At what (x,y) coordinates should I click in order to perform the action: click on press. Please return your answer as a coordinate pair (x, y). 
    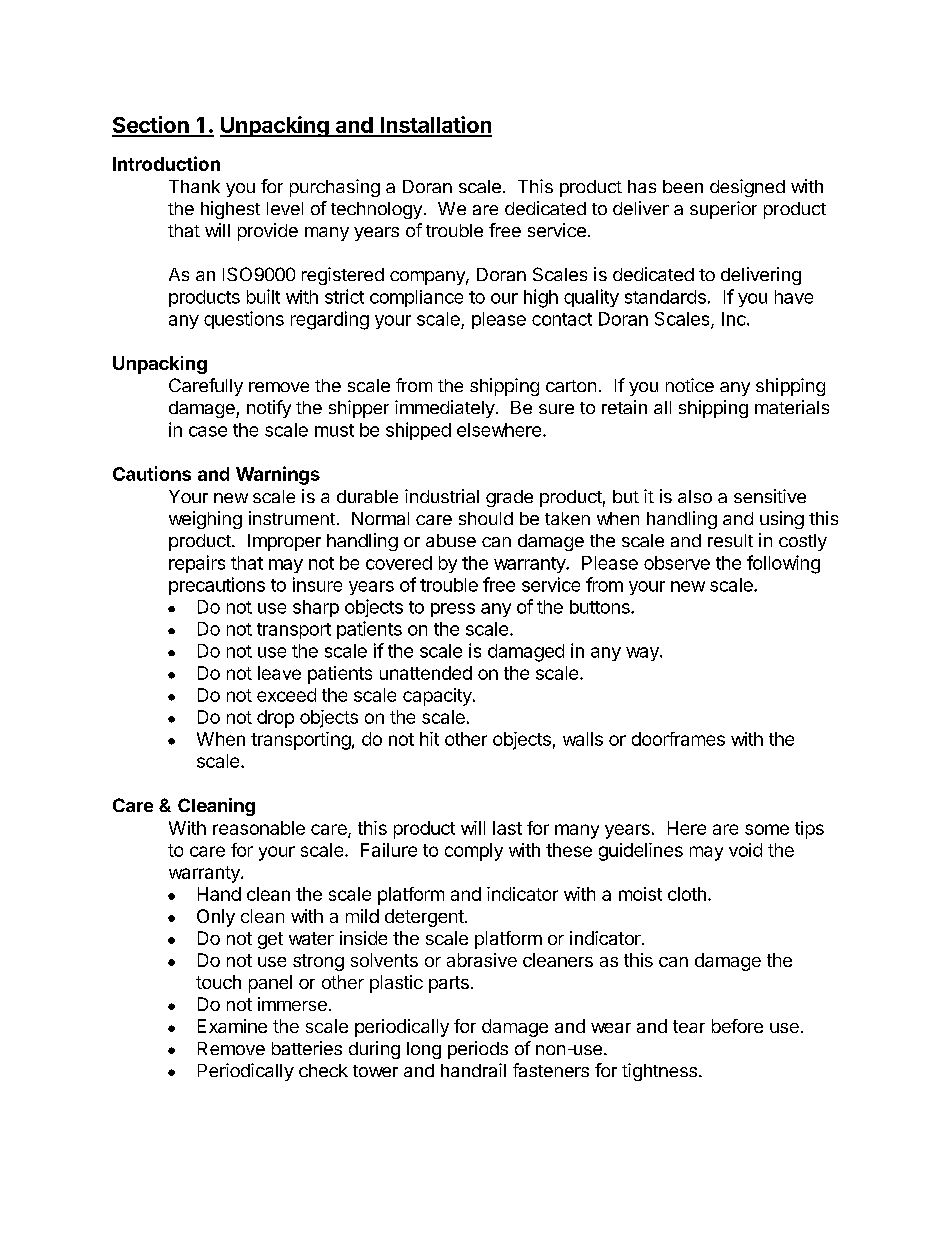
    Looking at the image, I should click on (453, 610).
